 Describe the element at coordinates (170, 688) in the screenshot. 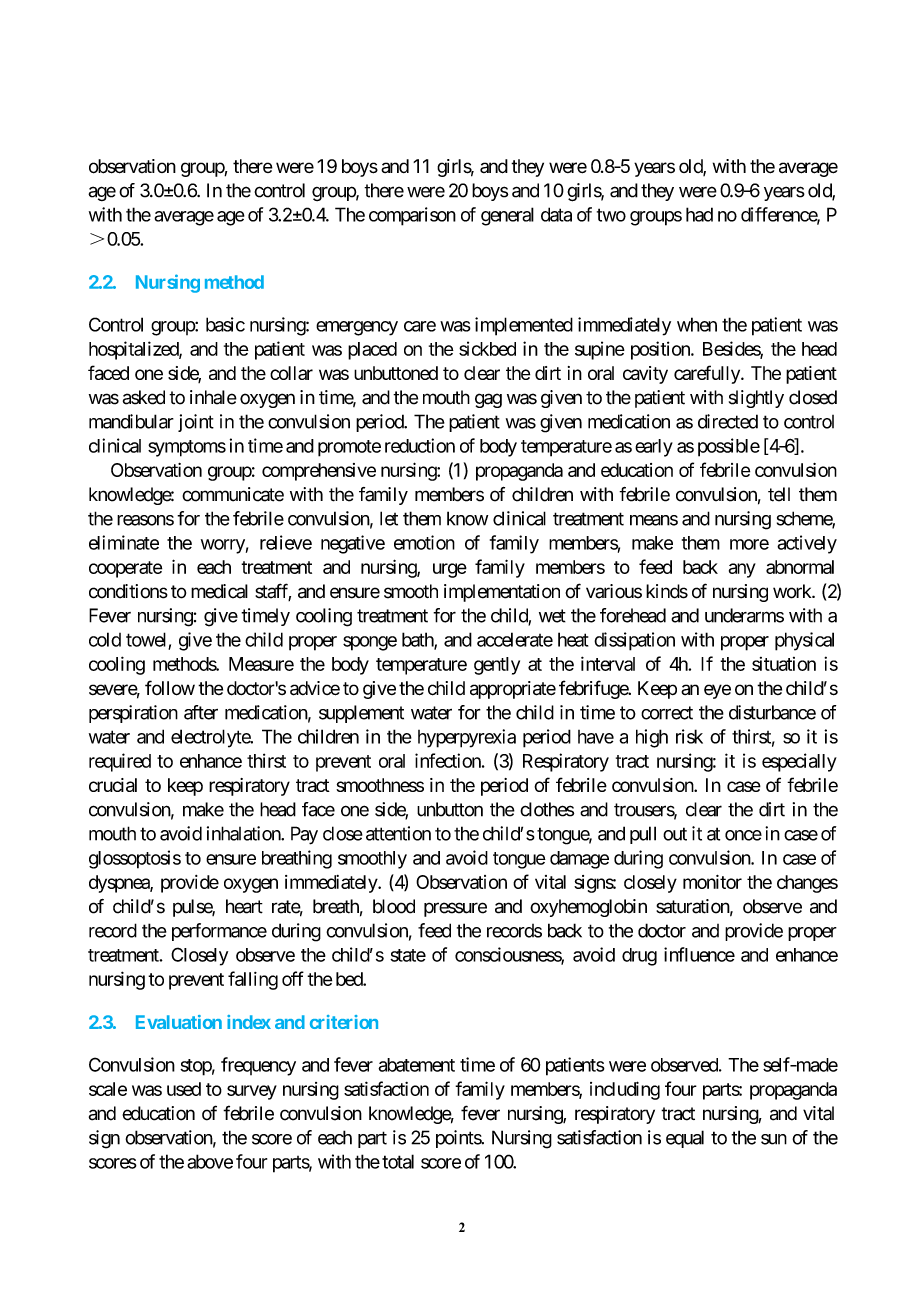

I see `follow` at that location.
